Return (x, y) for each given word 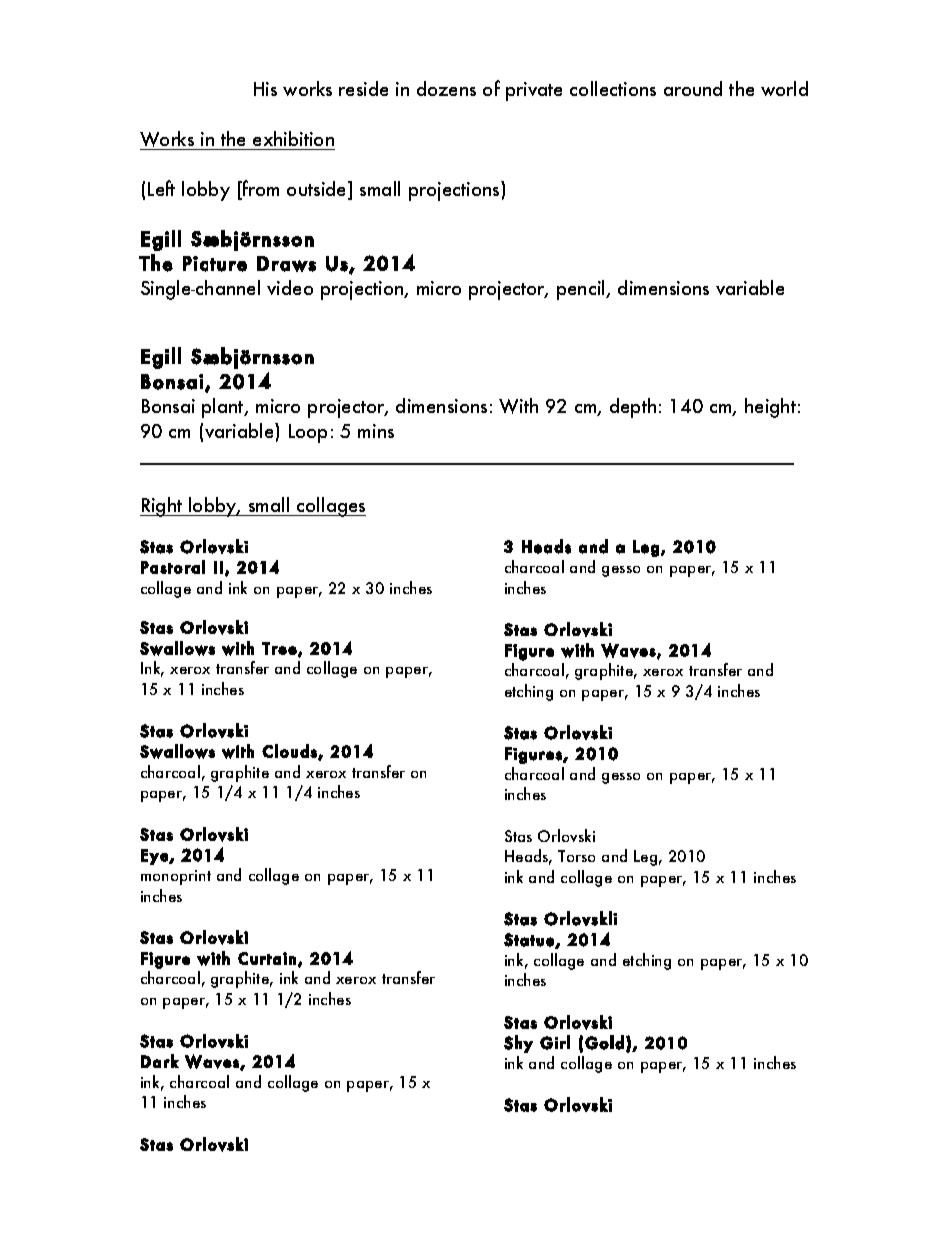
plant (224, 408)
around (693, 88)
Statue (530, 940)
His (265, 89)
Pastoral (173, 567)
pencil (582, 290)
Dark (160, 1061)
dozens (446, 88)
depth (633, 408)
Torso (576, 856)
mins (376, 431)
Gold (604, 1042)
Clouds (290, 752)
